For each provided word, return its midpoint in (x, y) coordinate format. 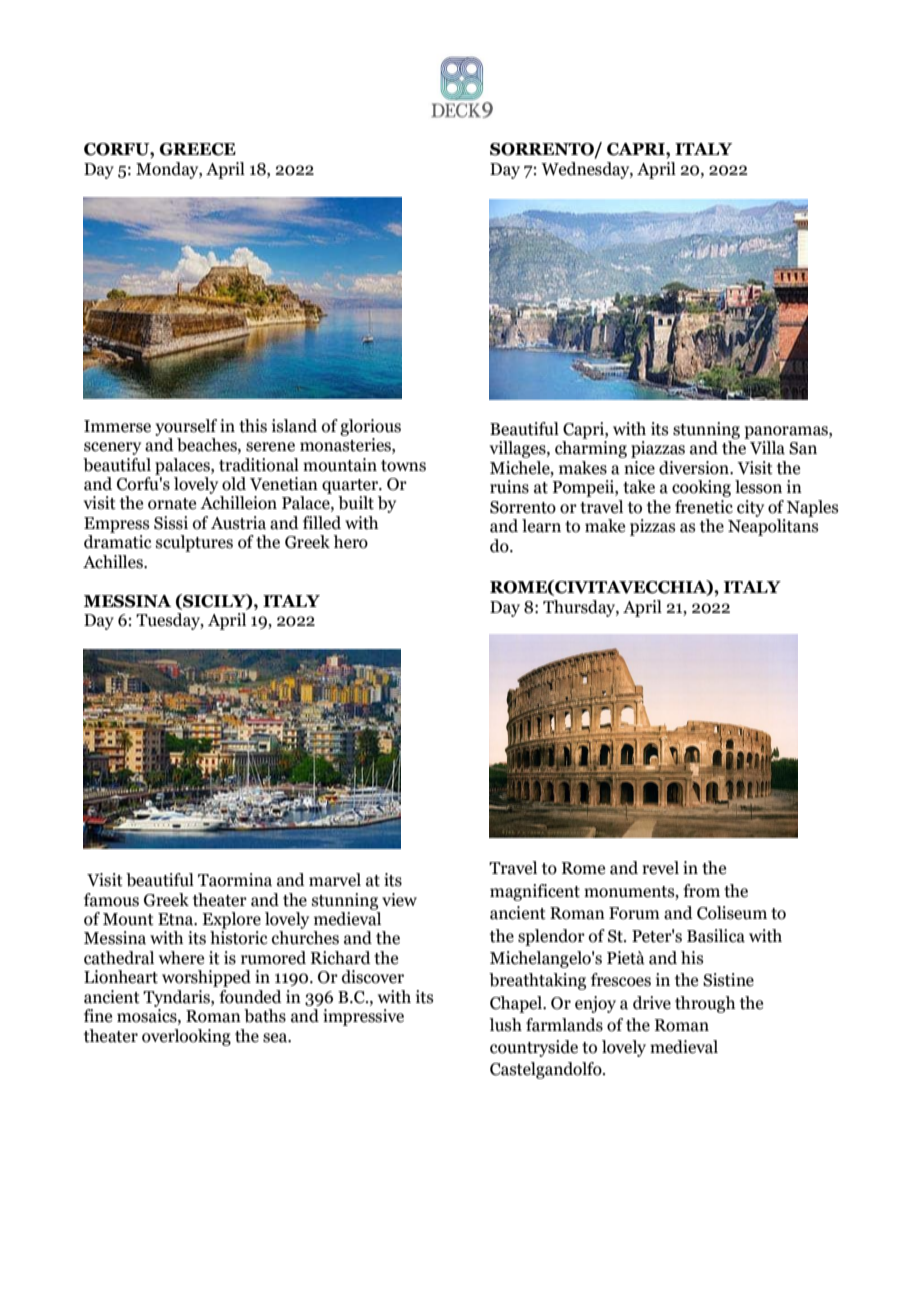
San (803, 448)
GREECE (198, 149)
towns (403, 466)
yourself (186, 427)
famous (111, 900)
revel (660, 868)
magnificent (535, 892)
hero (350, 542)
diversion (695, 468)
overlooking (186, 1037)
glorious (370, 427)
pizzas (653, 527)
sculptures (194, 543)
